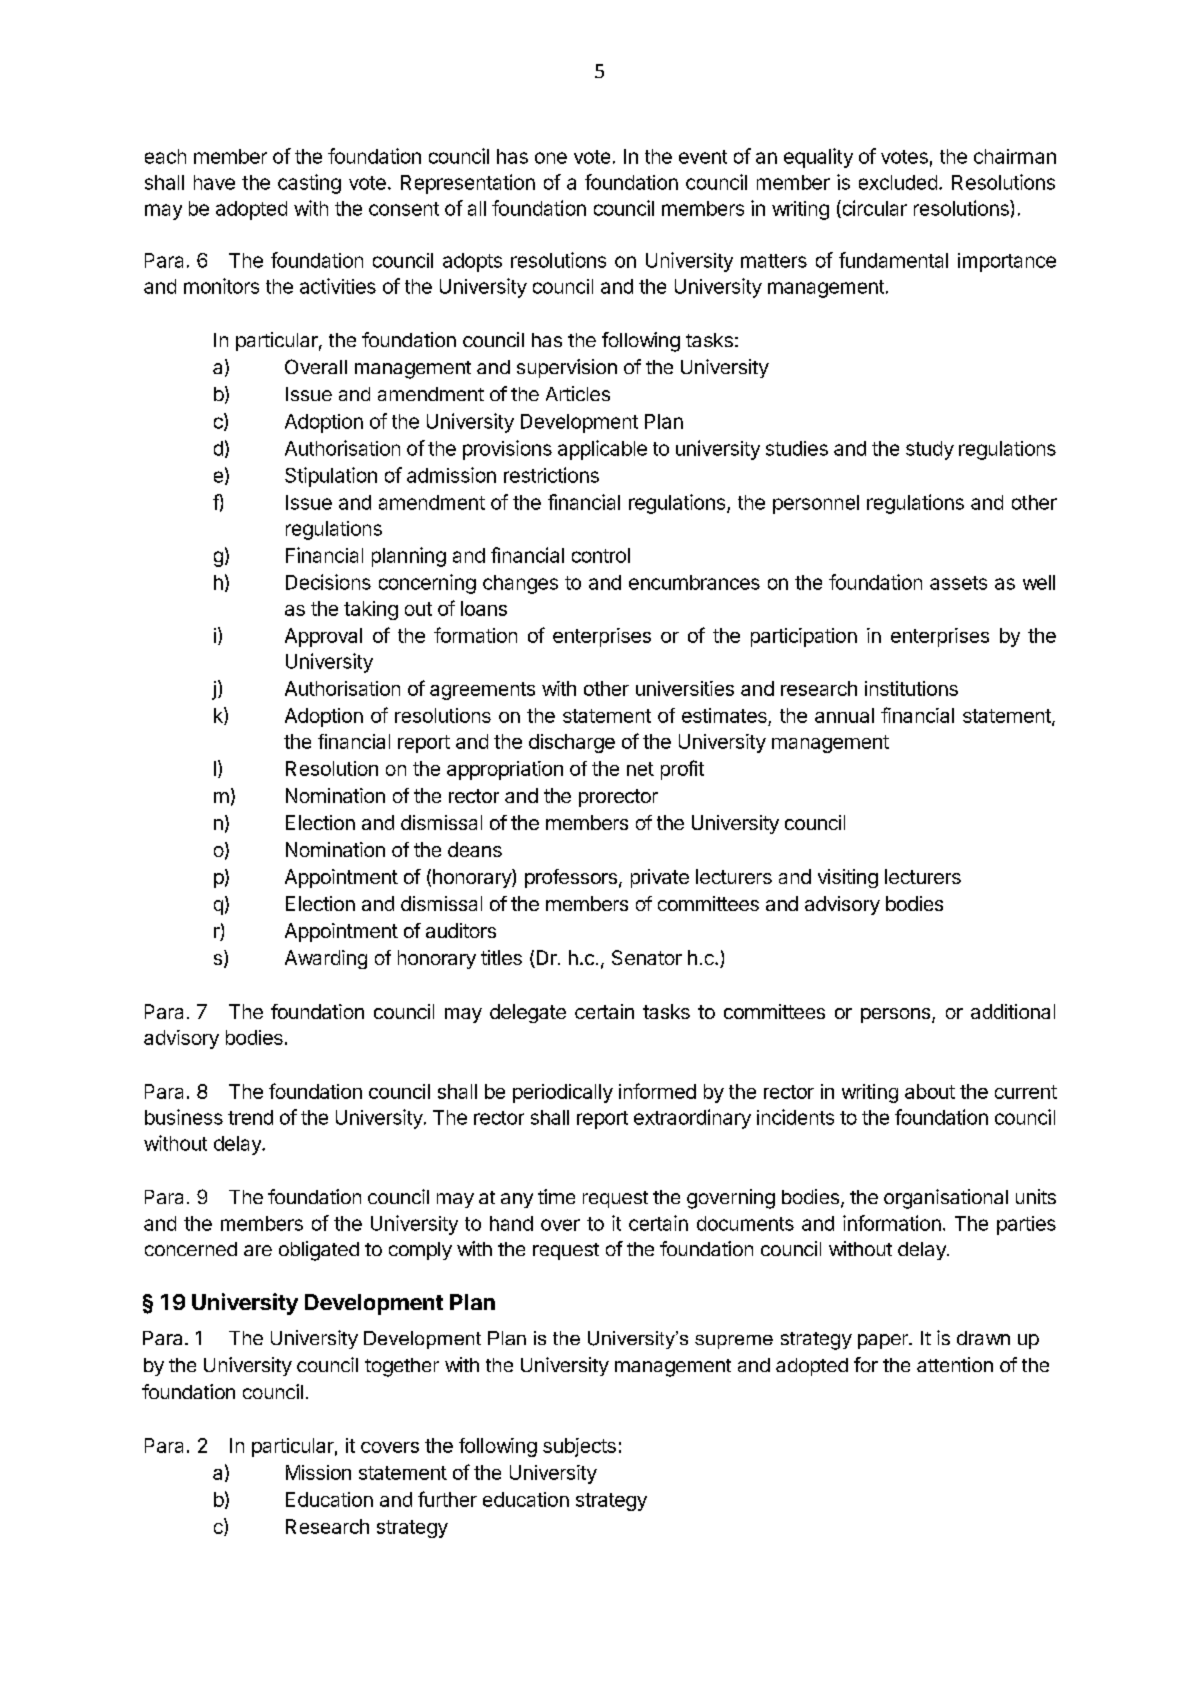 The width and height of the image is (1199, 1695). I want to click on one, so click(551, 158).
